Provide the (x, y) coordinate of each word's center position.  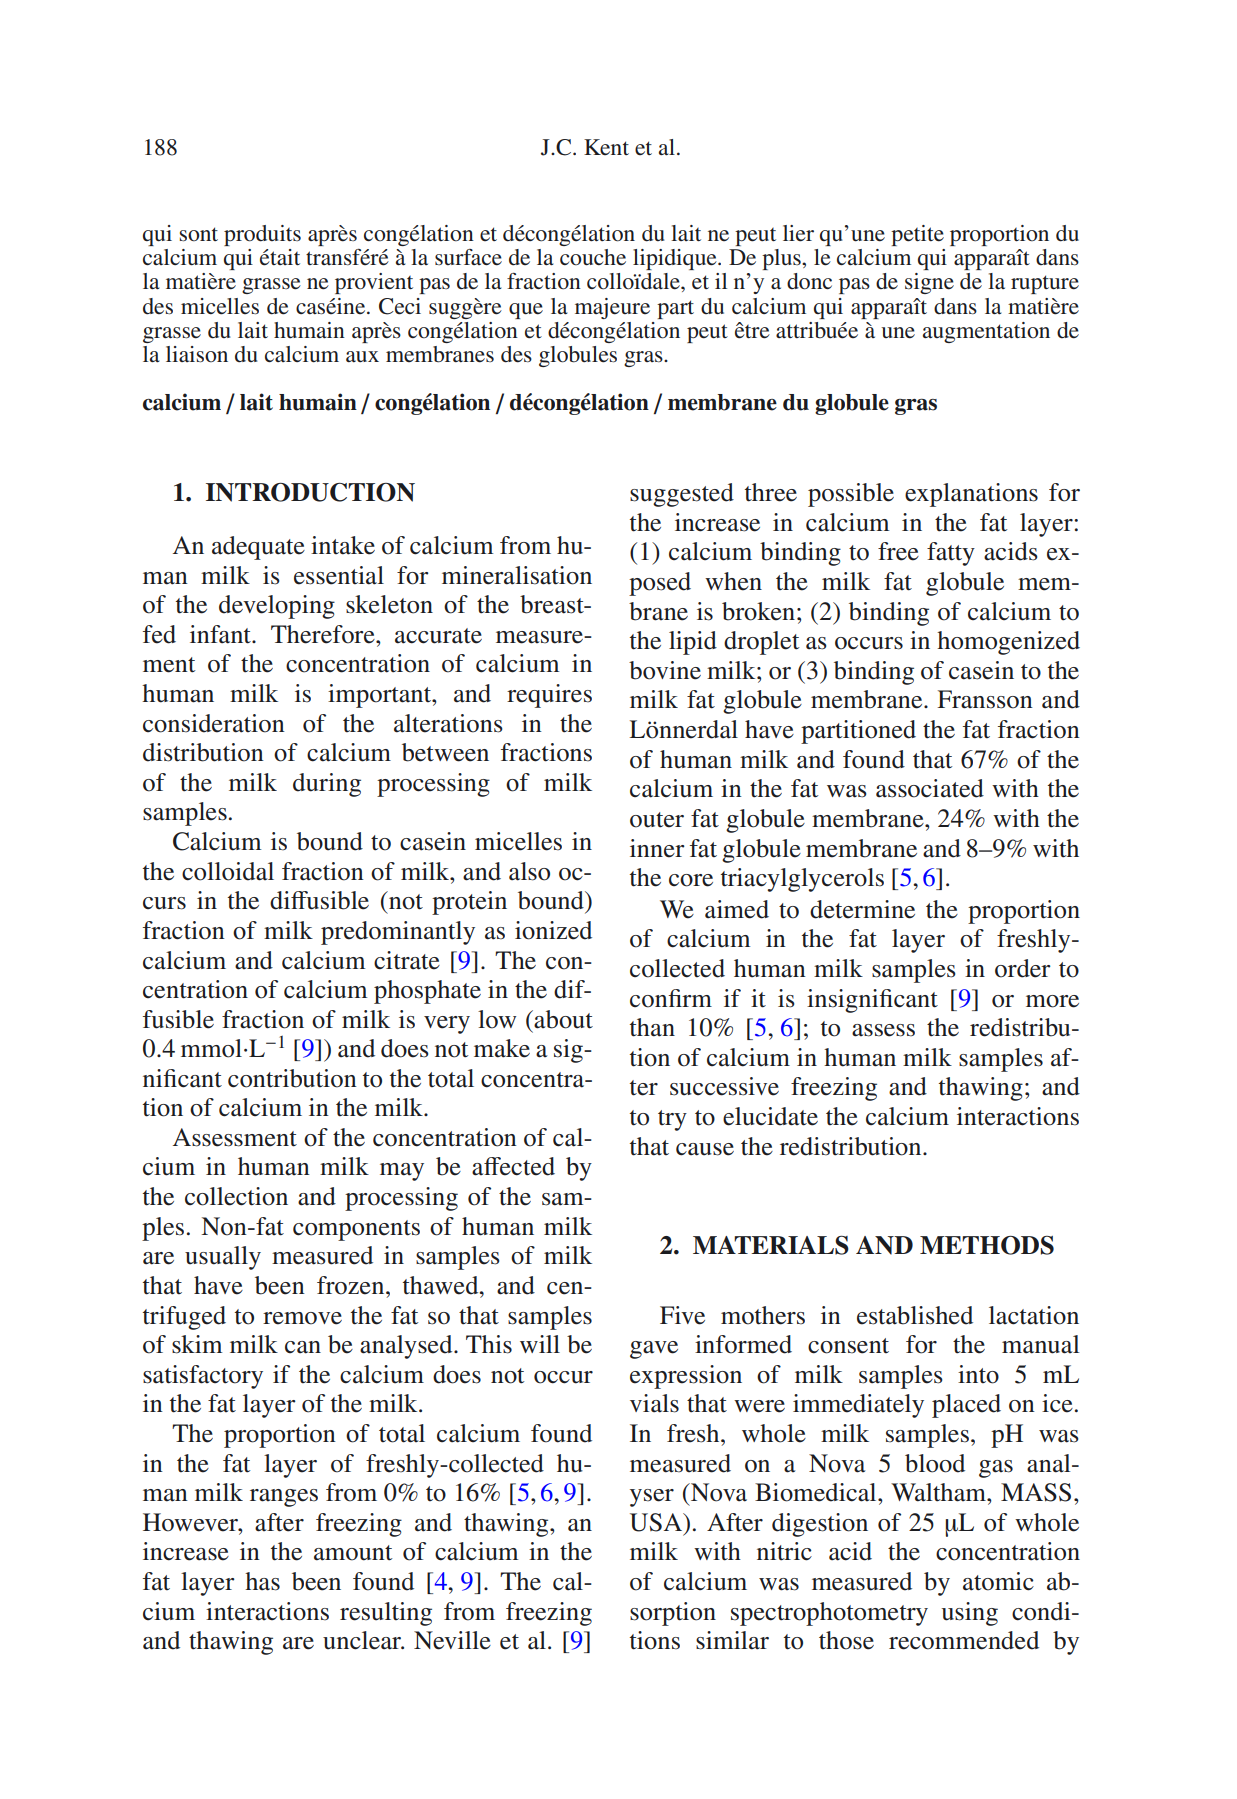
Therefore (324, 634)
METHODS (987, 1245)
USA (657, 1522)
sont (199, 234)
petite (917, 235)
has (262, 1581)
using (970, 1614)
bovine (665, 670)
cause (705, 1149)
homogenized (1008, 643)
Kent (606, 147)
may (402, 1172)
